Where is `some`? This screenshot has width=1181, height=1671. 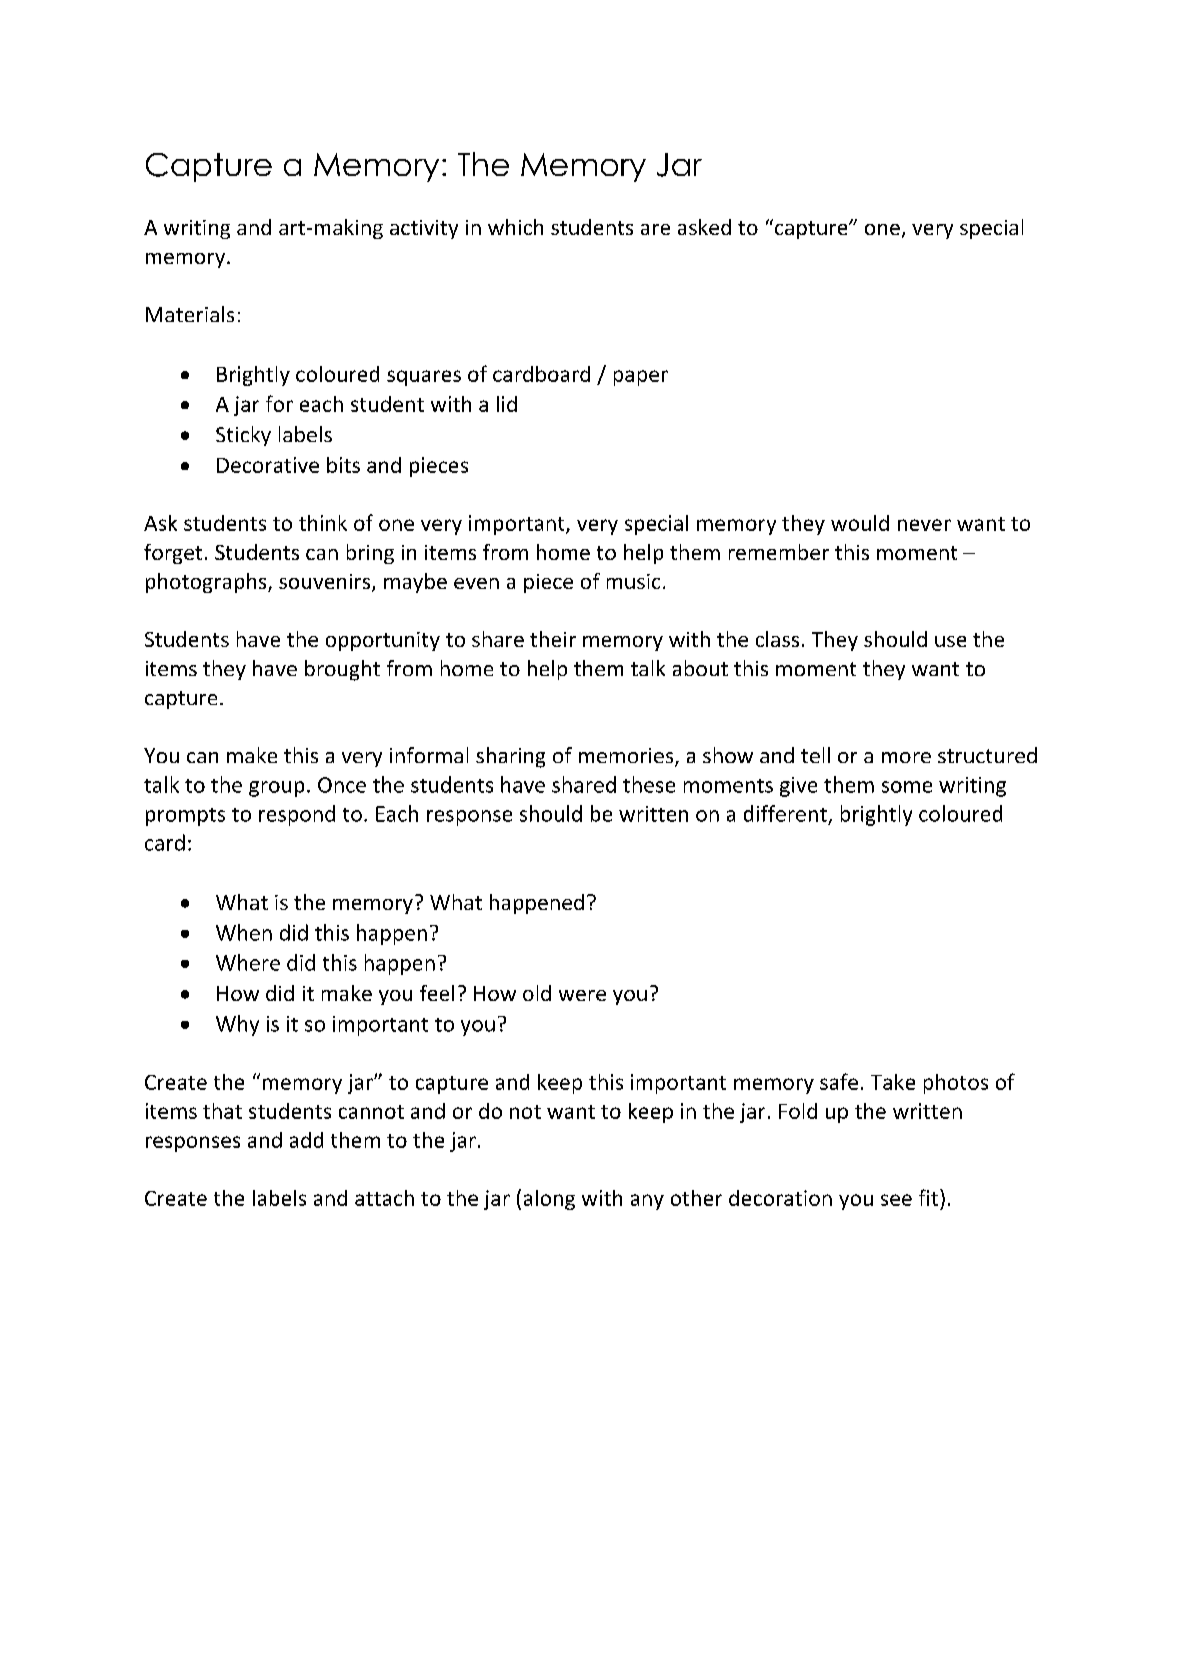 some is located at coordinates (907, 787).
